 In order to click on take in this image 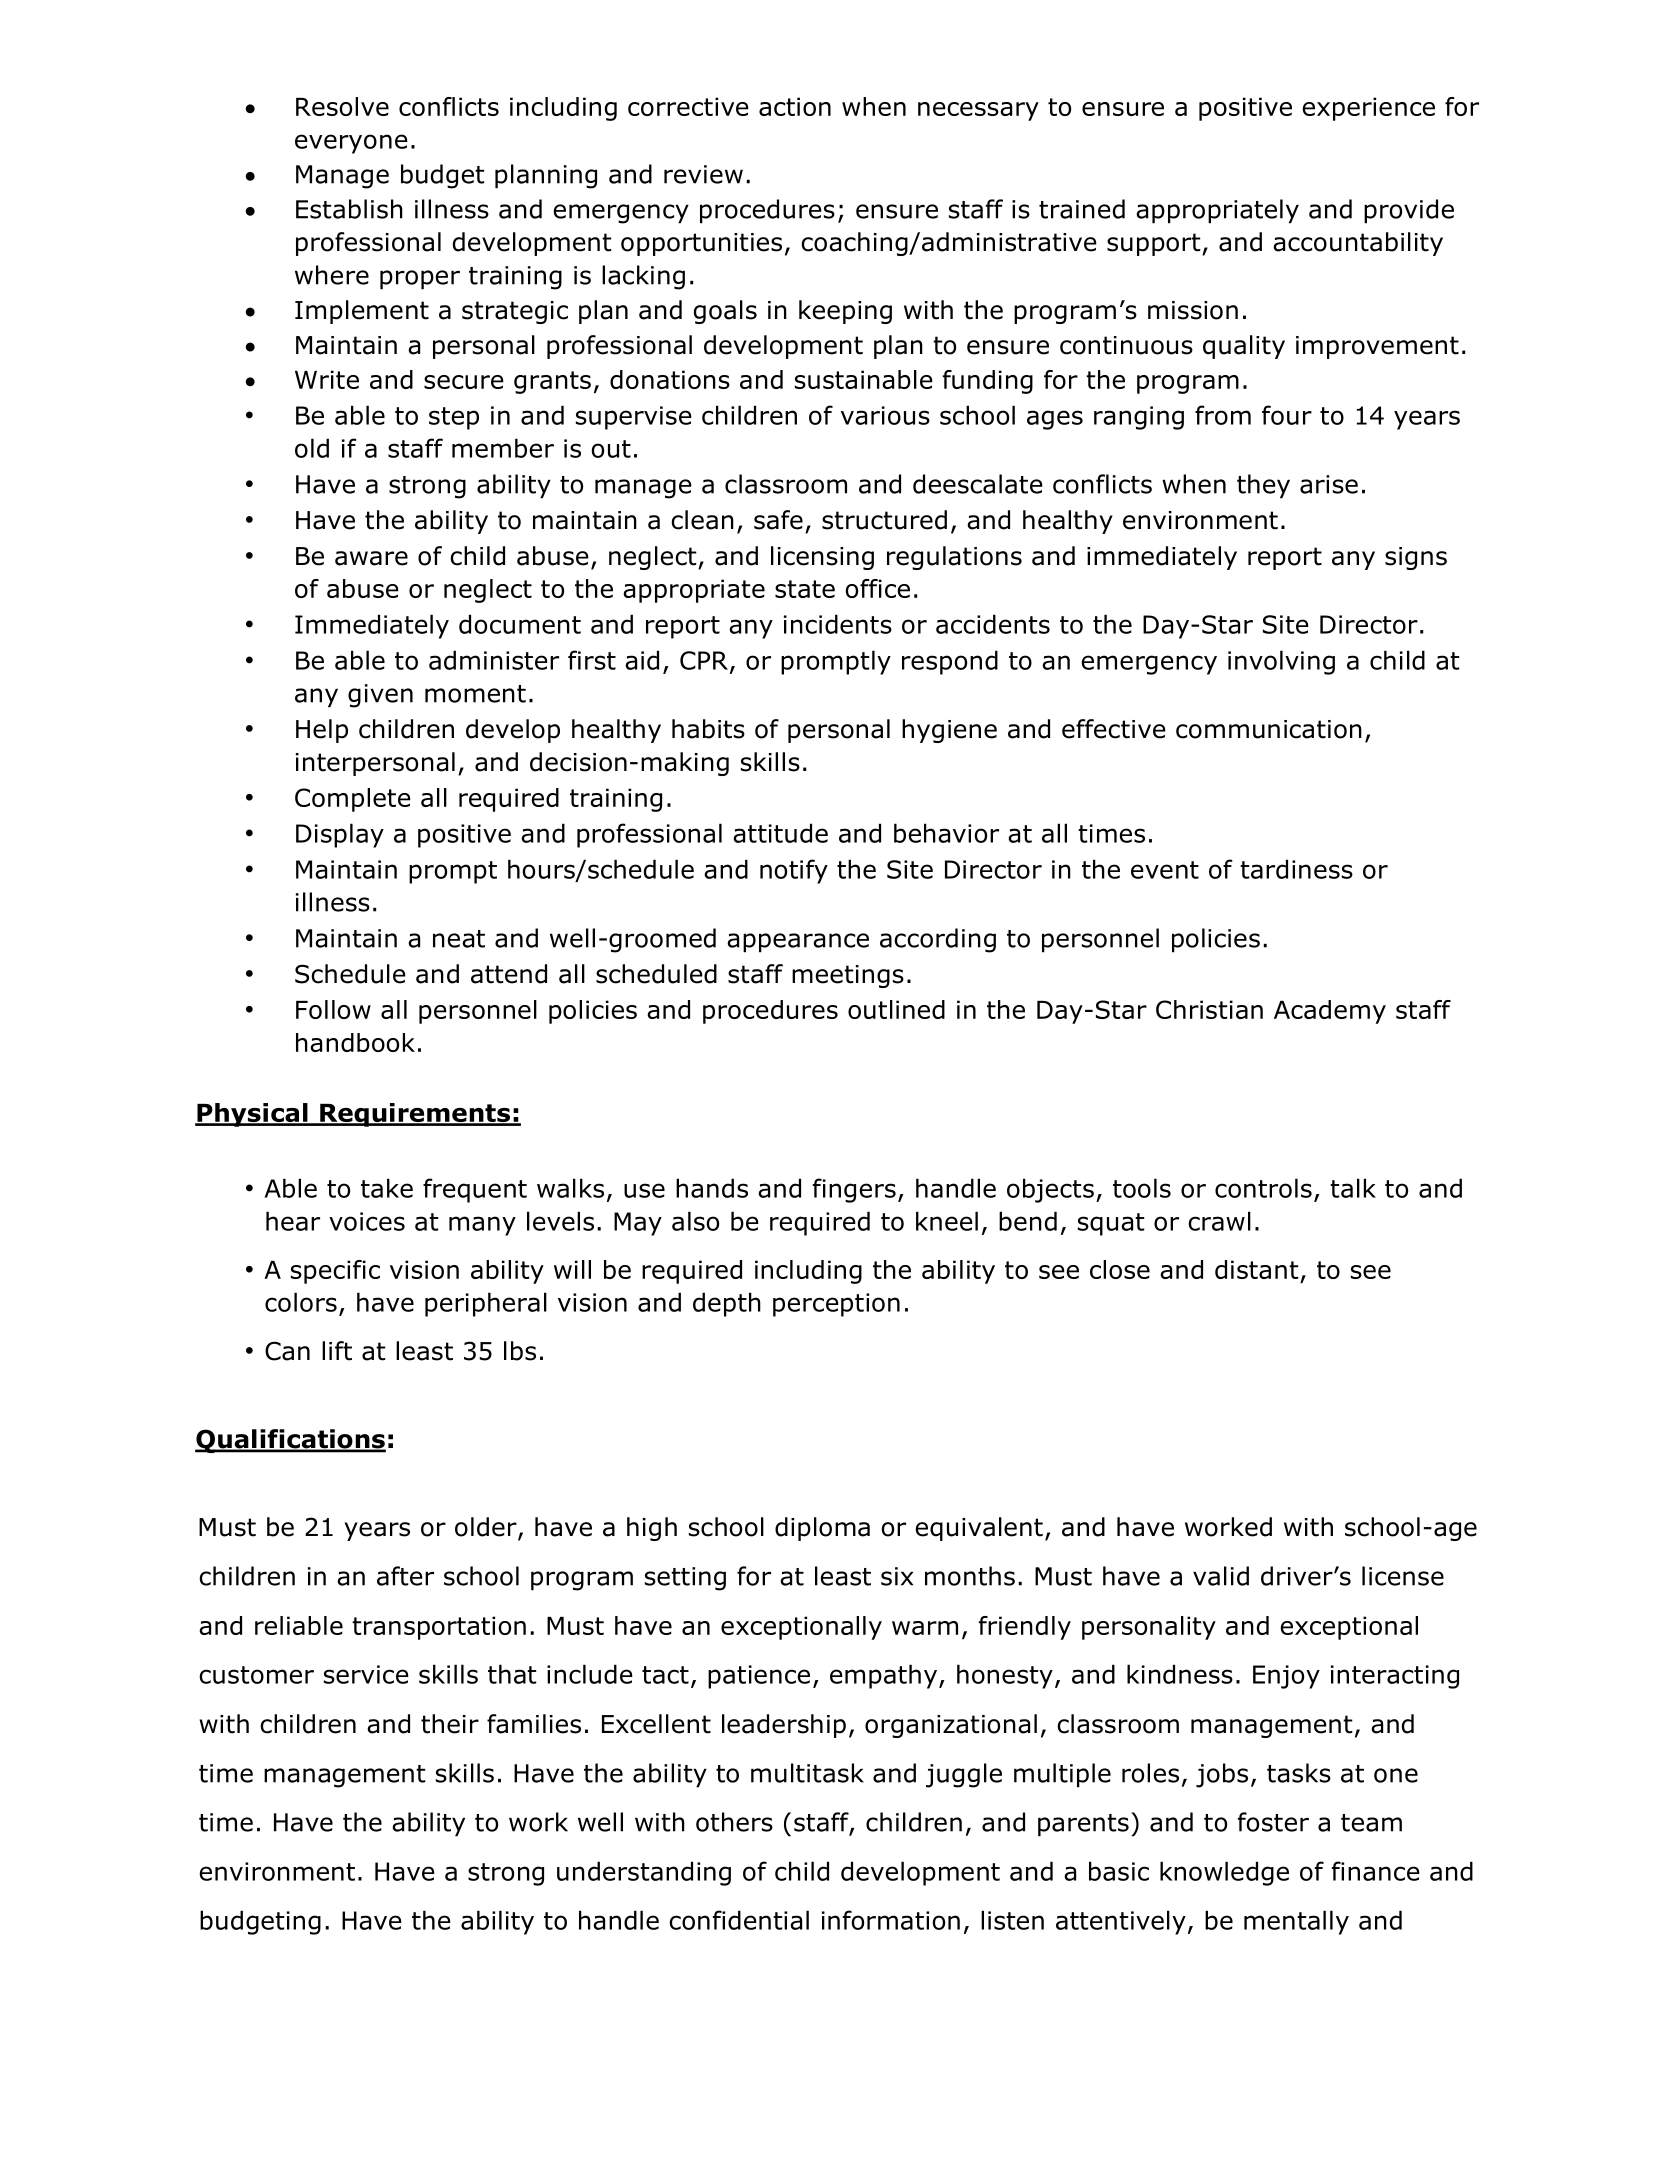, I will do `click(387, 1188)`.
